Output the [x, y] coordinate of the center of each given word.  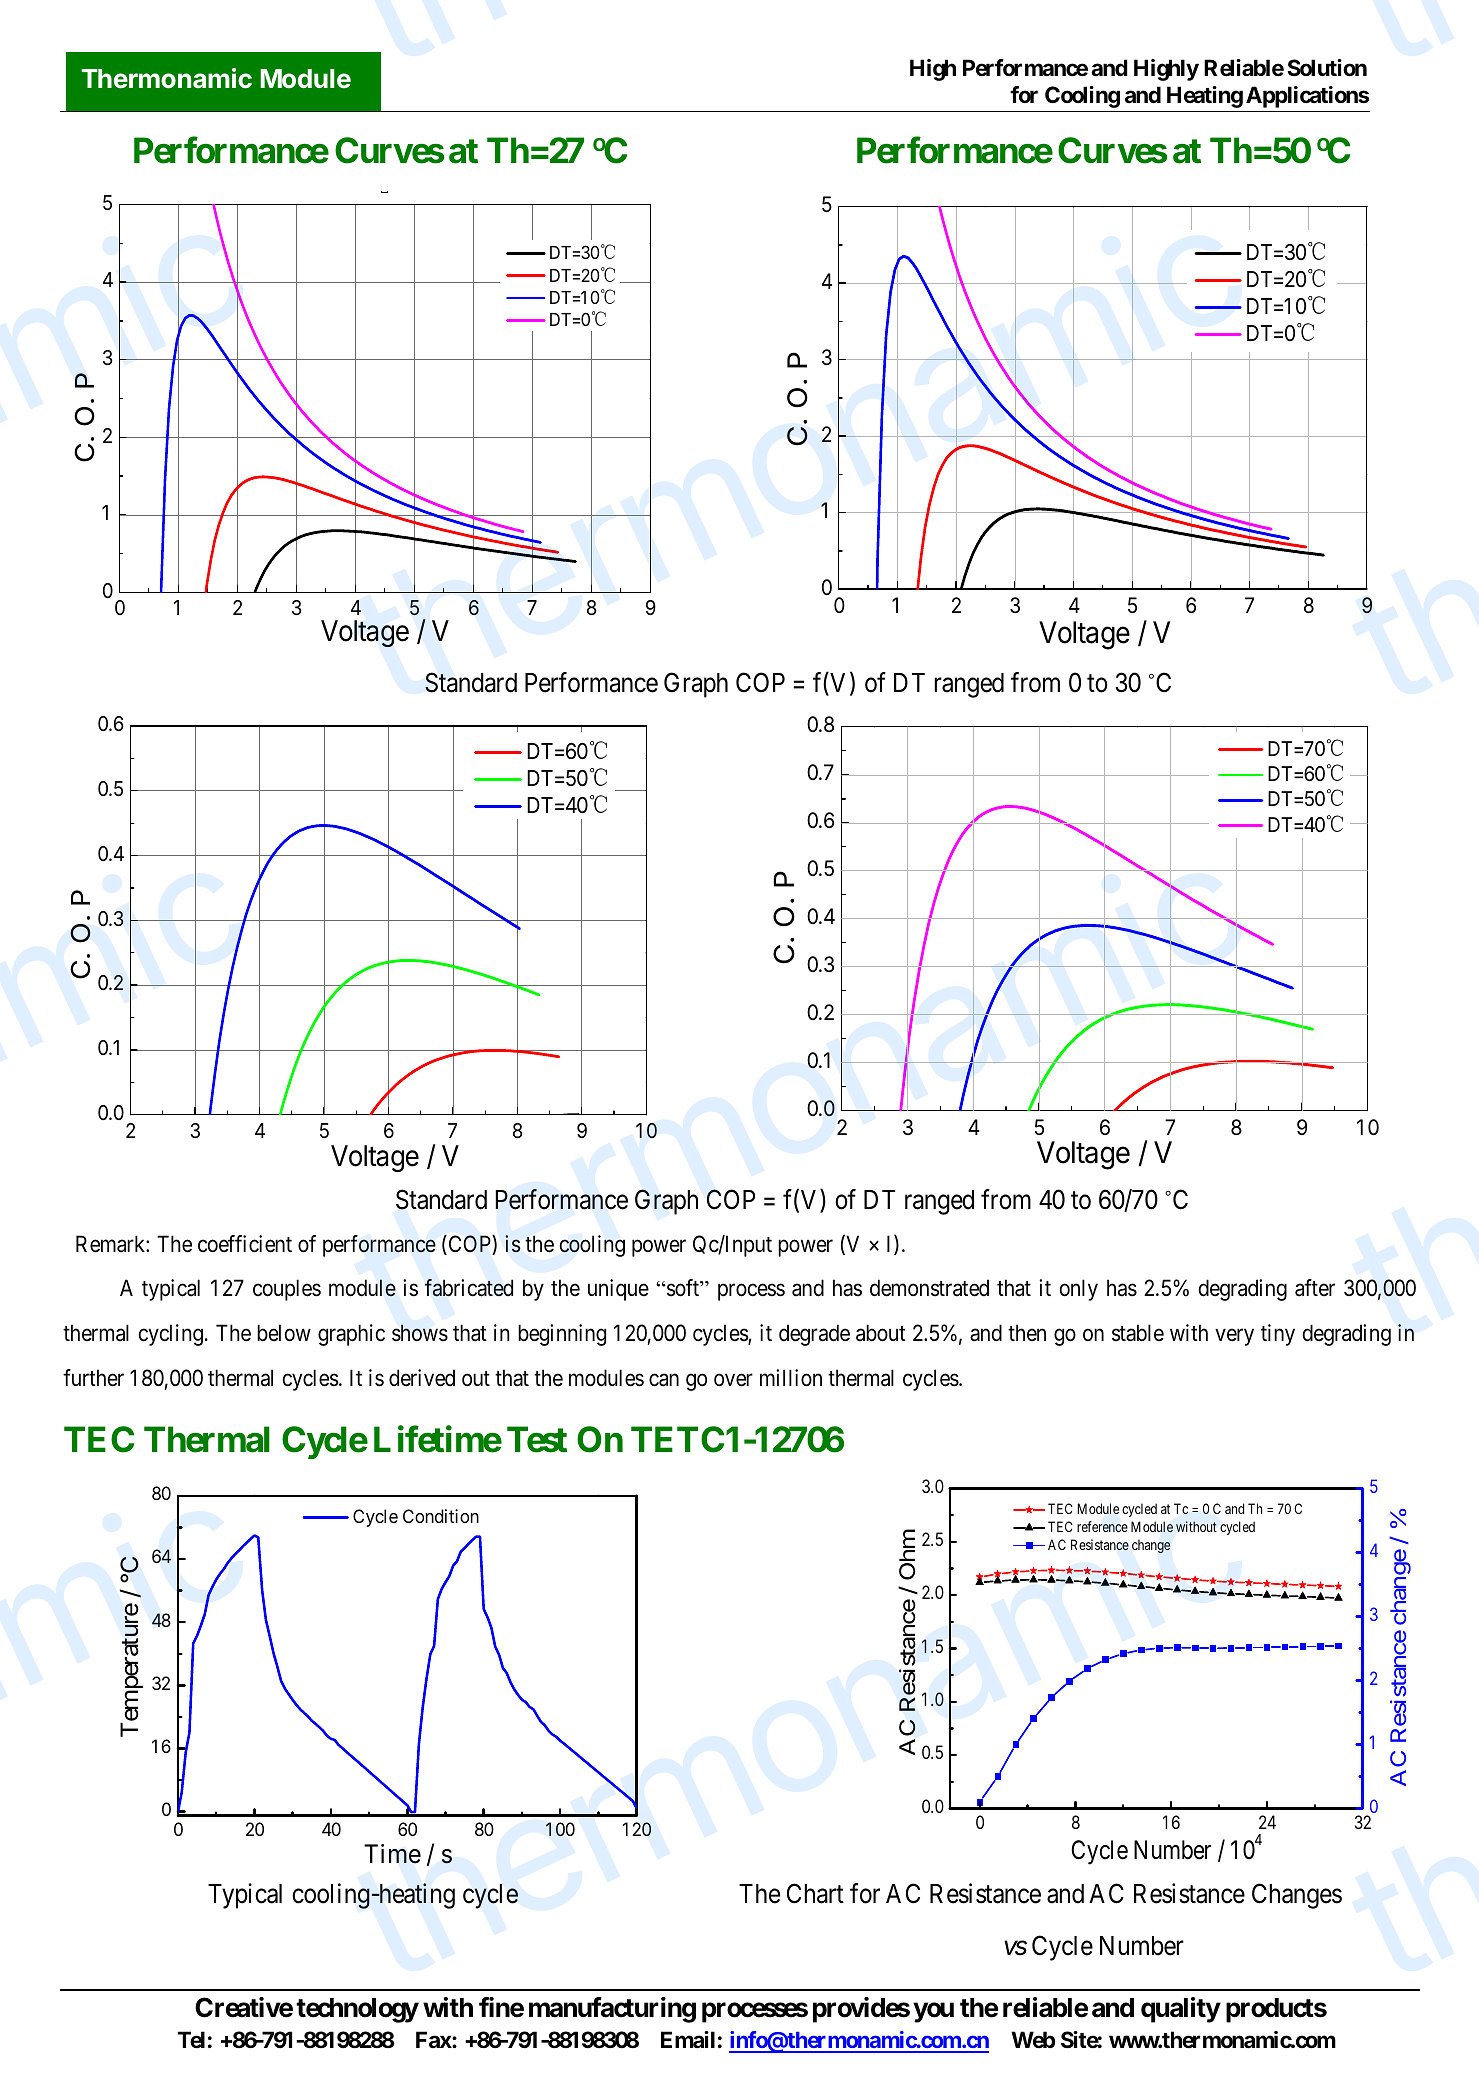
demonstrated [929, 1288]
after [1315, 1288]
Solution [1327, 67]
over [733, 1380]
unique [618, 1290]
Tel [191, 2039]
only [1079, 1290]
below [284, 1333]
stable [1138, 1333]
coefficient [245, 1244]
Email [688, 2040]
